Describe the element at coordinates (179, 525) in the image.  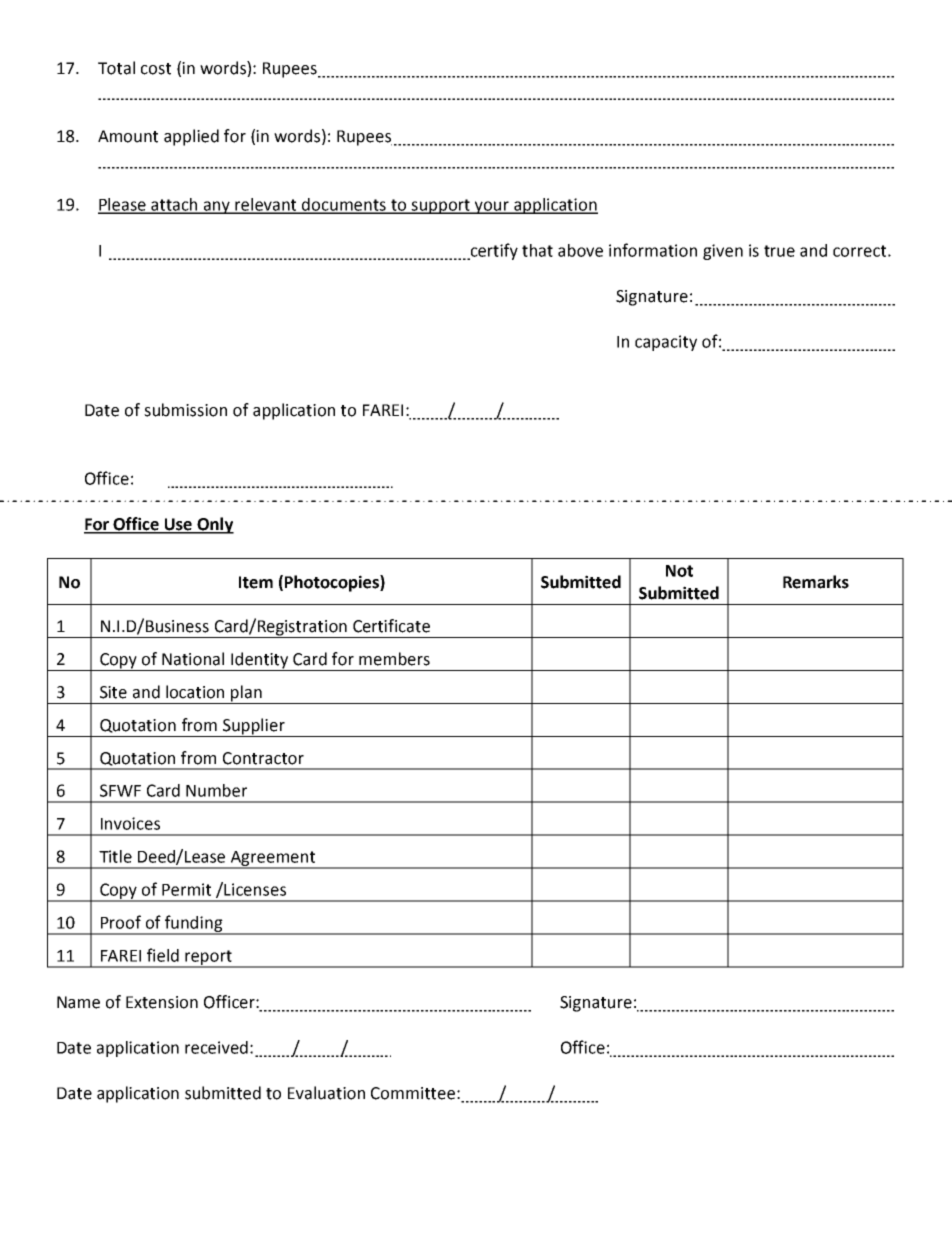
I see `Use` at that location.
